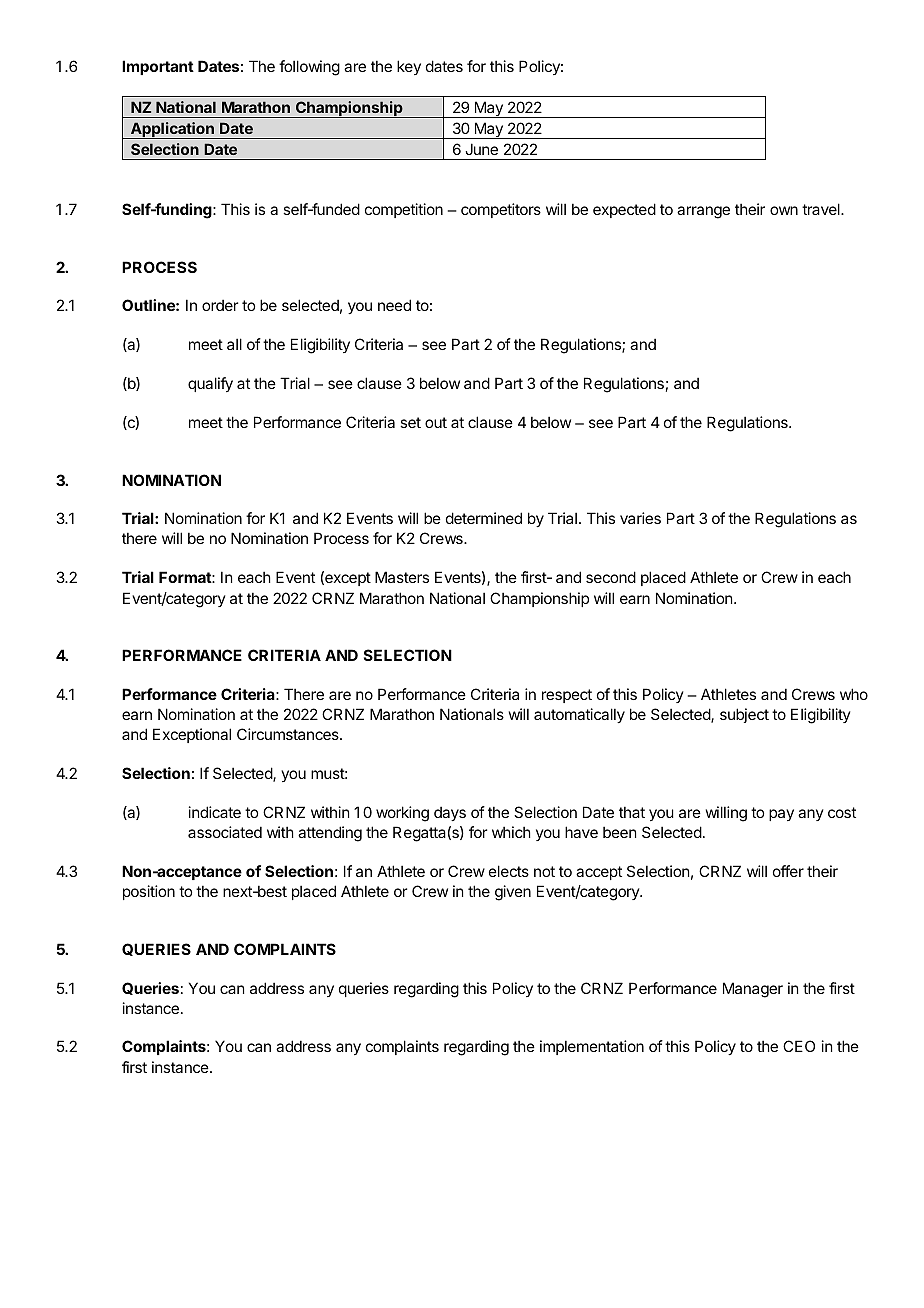  Describe the element at coordinates (481, 149) in the page. I see `June` at that location.
